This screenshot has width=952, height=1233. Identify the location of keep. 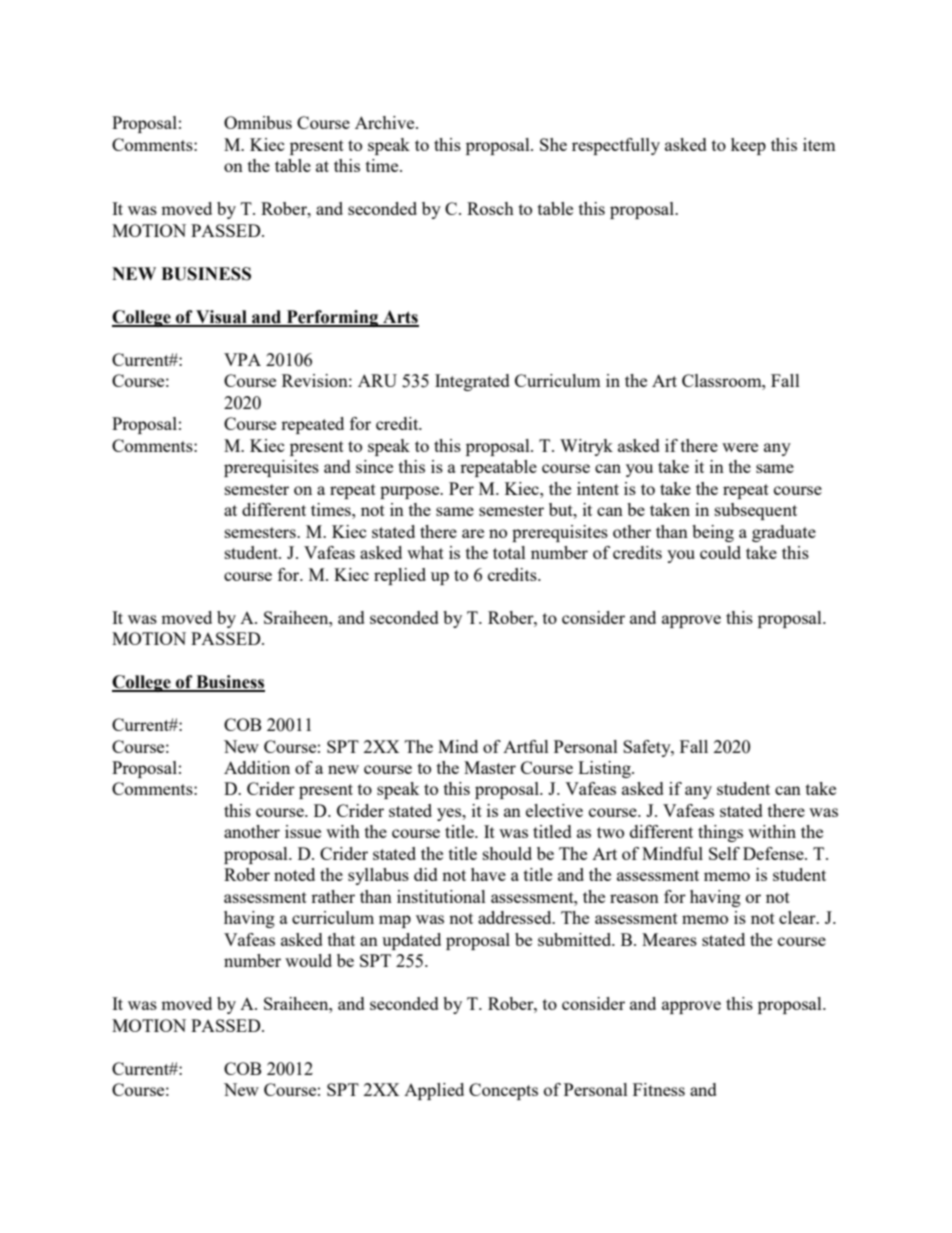
(748, 146).
